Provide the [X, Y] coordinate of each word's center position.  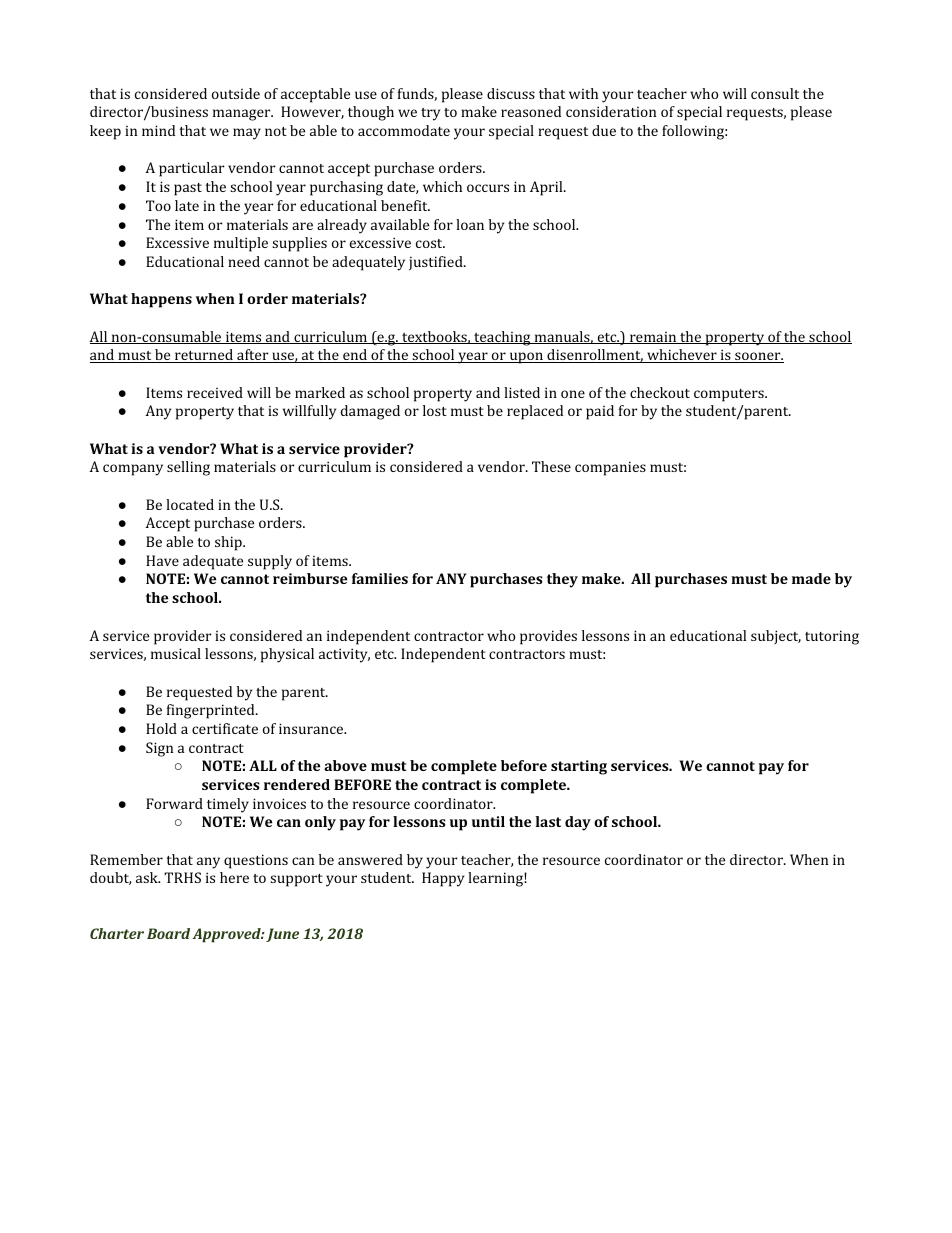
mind [158, 130]
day [578, 823]
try [430, 114]
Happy [443, 879]
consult [775, 93]
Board [168, 933]
